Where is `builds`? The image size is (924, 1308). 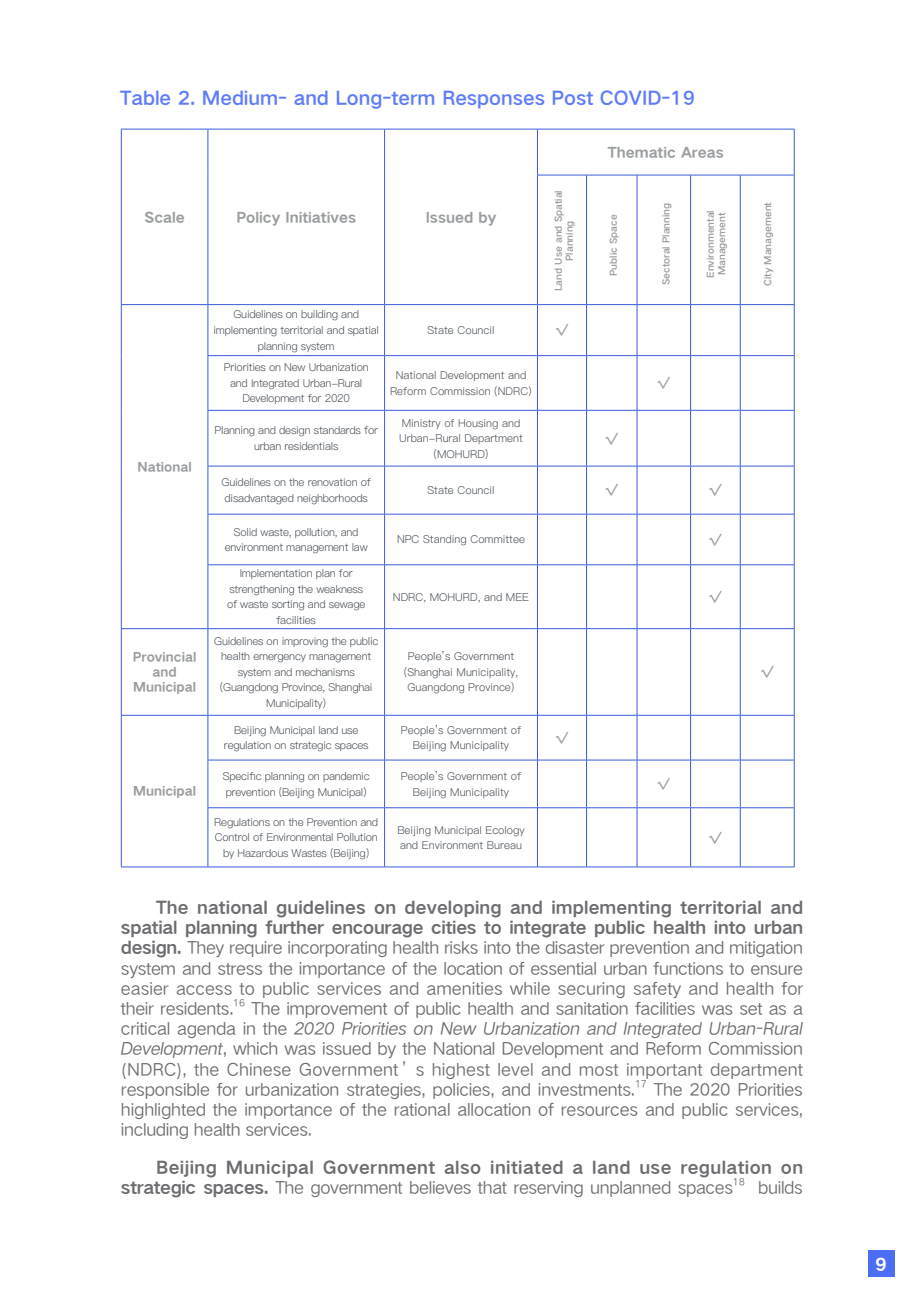 builds is located at coordinates (780, 1187).
